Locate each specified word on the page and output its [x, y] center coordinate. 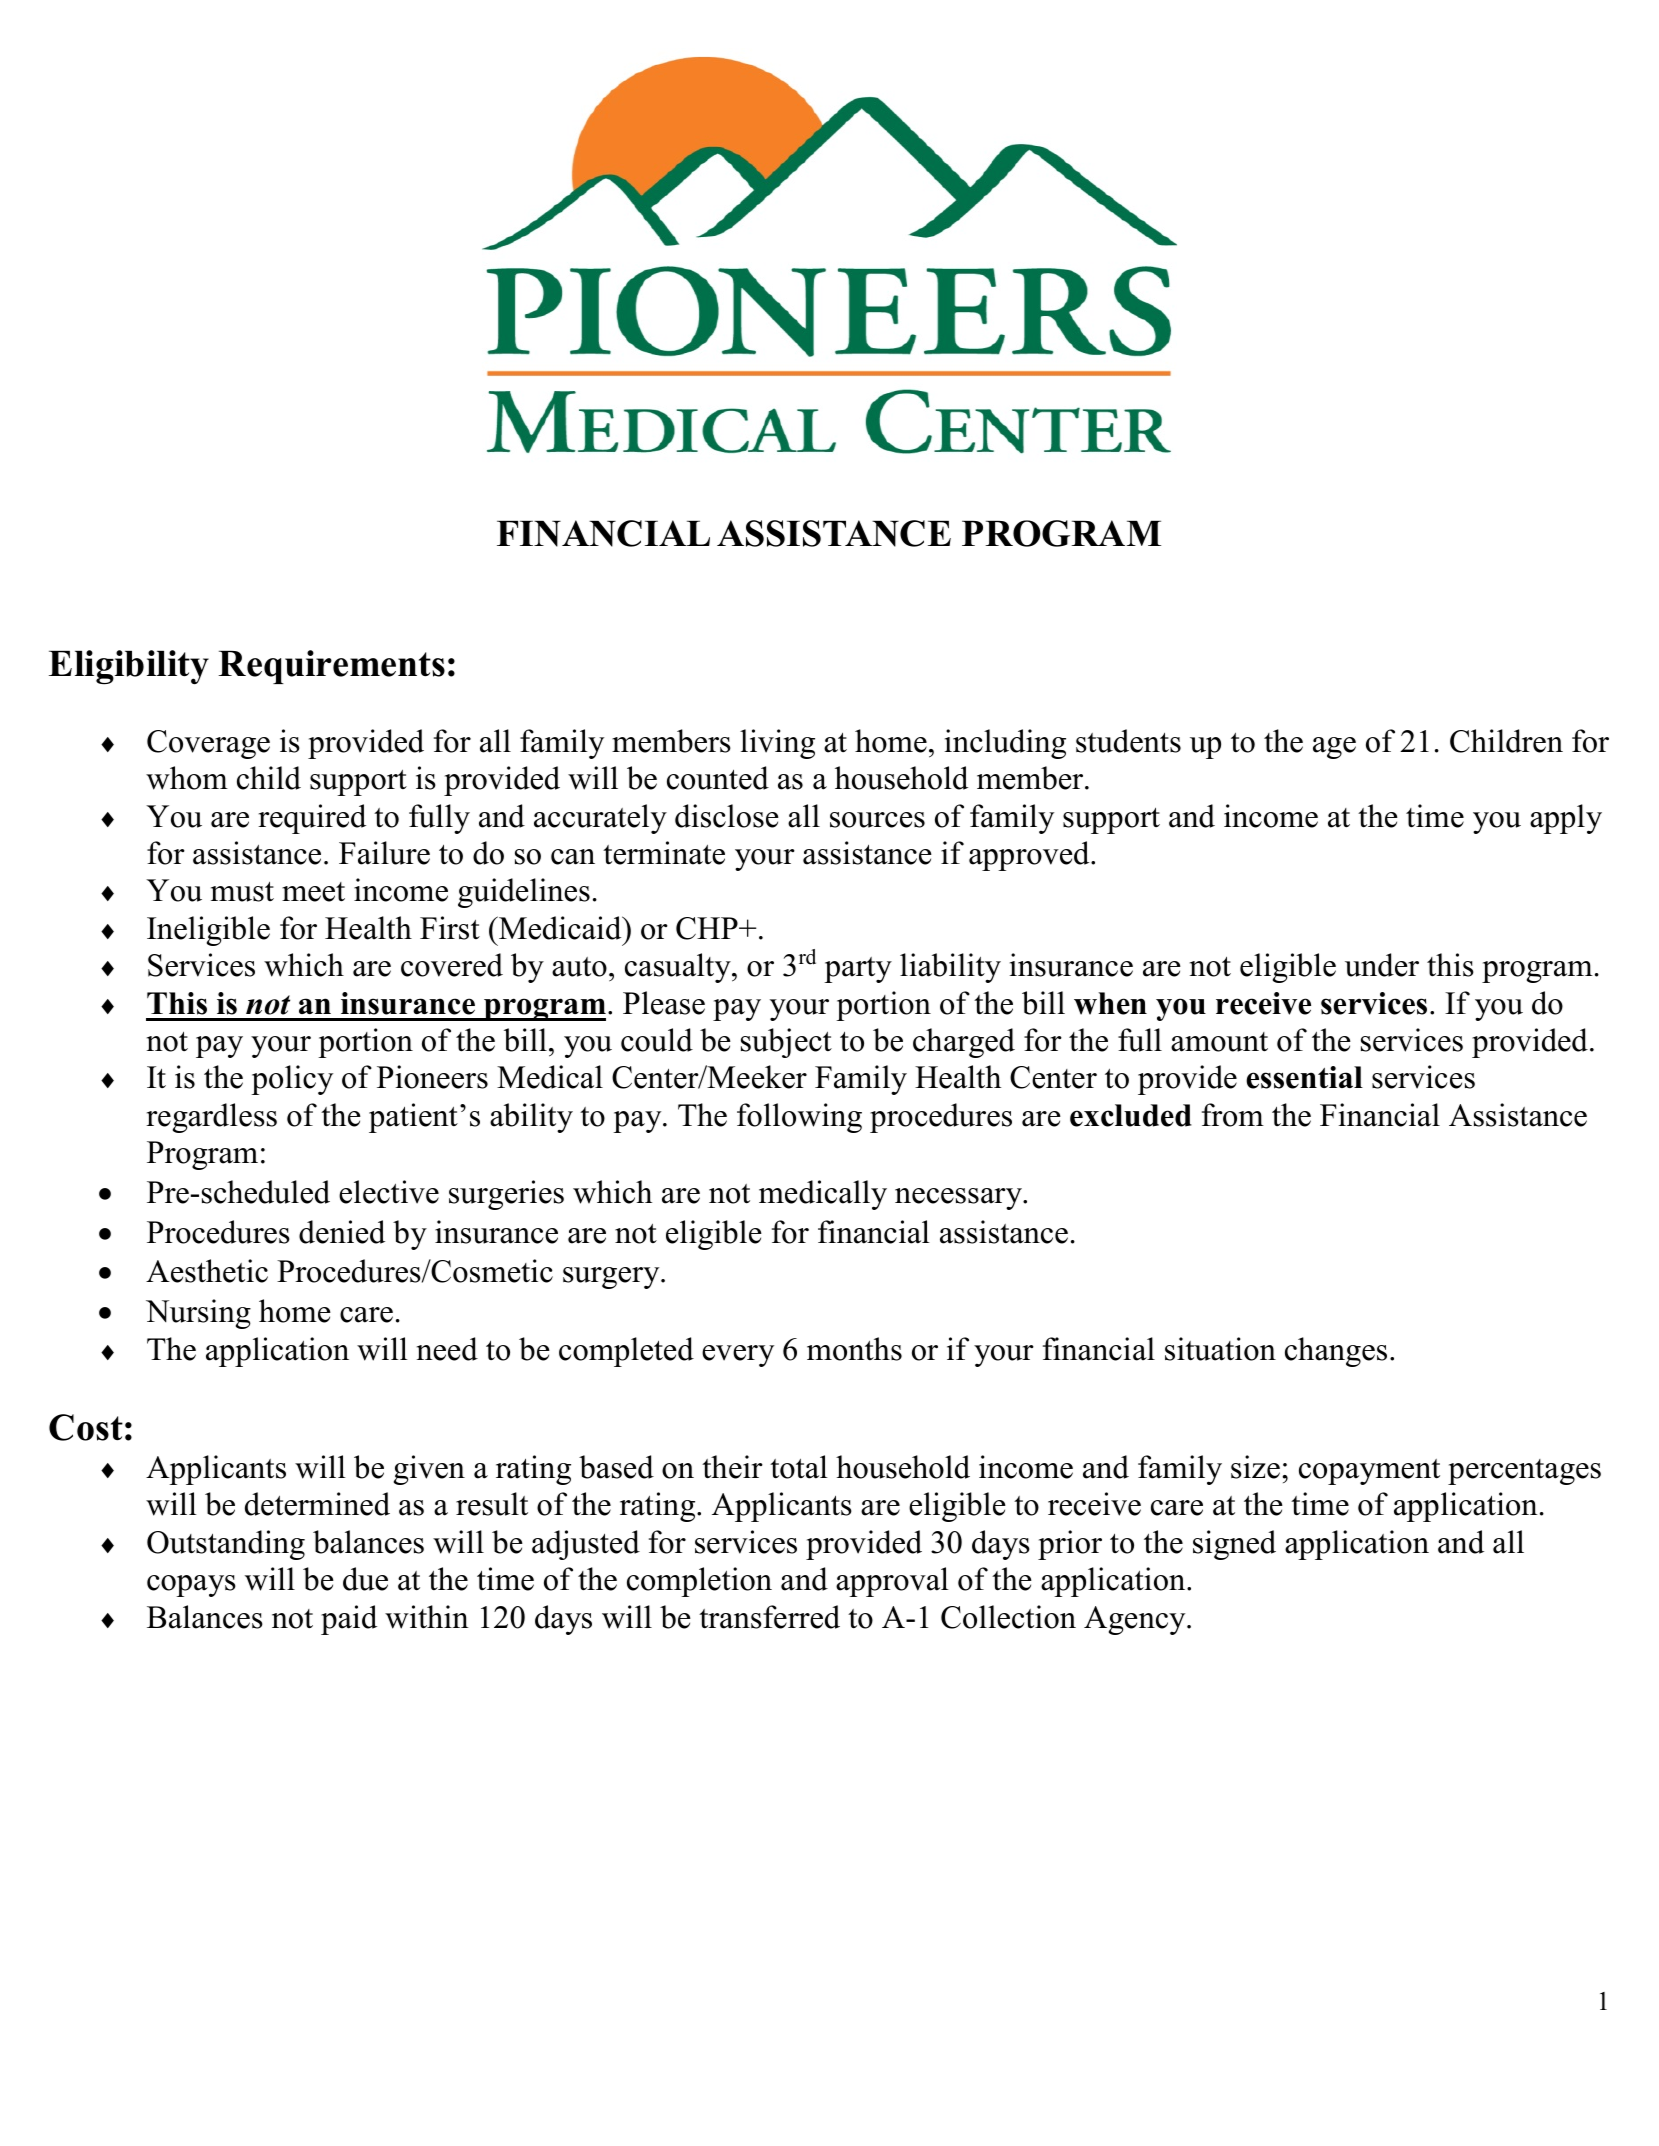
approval [892, 1582]
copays [191, 1586]
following [799, 1118]
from [1233, 1115]
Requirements [331, 667]
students [1128, 741]
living [777, 744]
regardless [211, 1118]
